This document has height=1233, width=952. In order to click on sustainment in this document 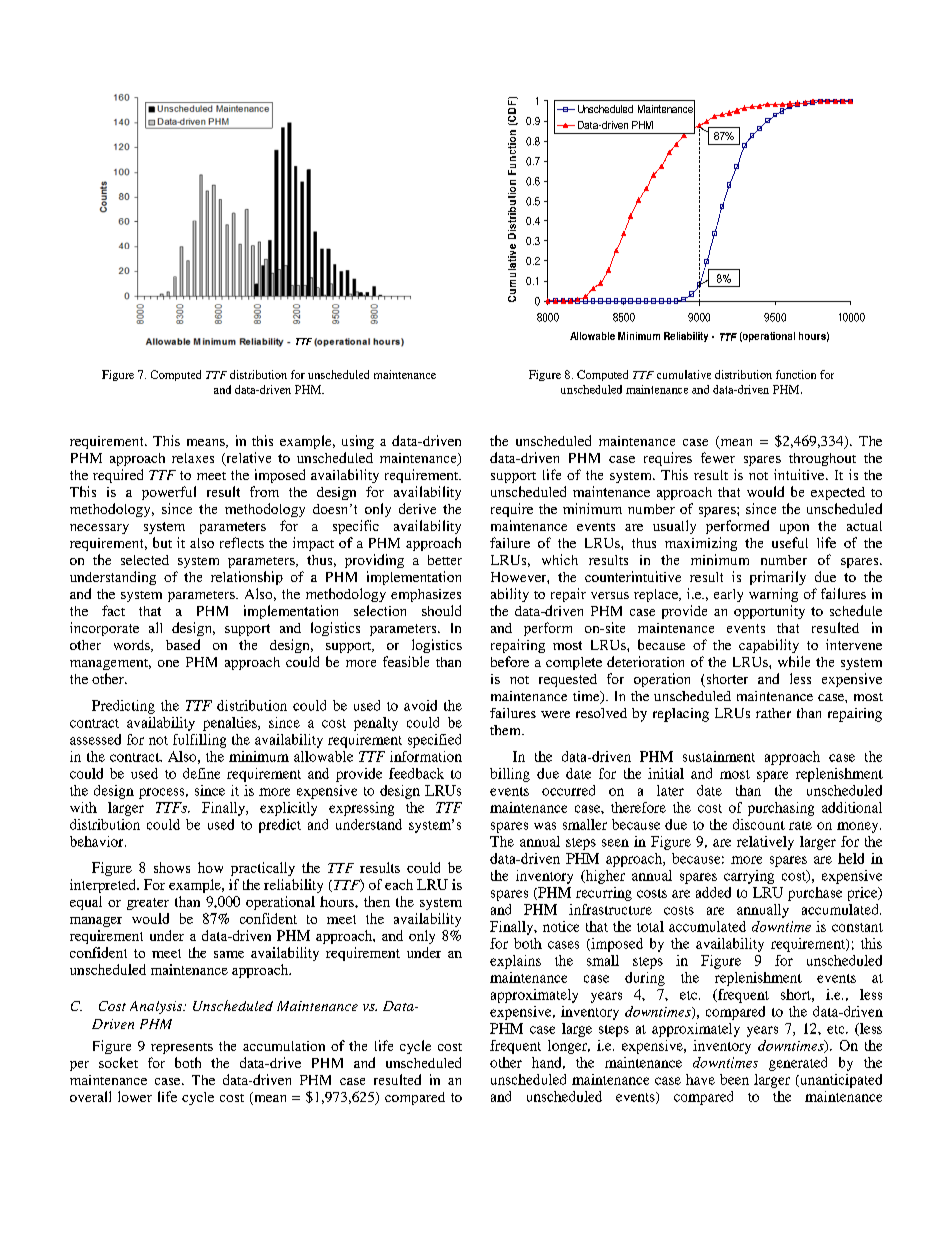, I will do `click(719, 756)`.
